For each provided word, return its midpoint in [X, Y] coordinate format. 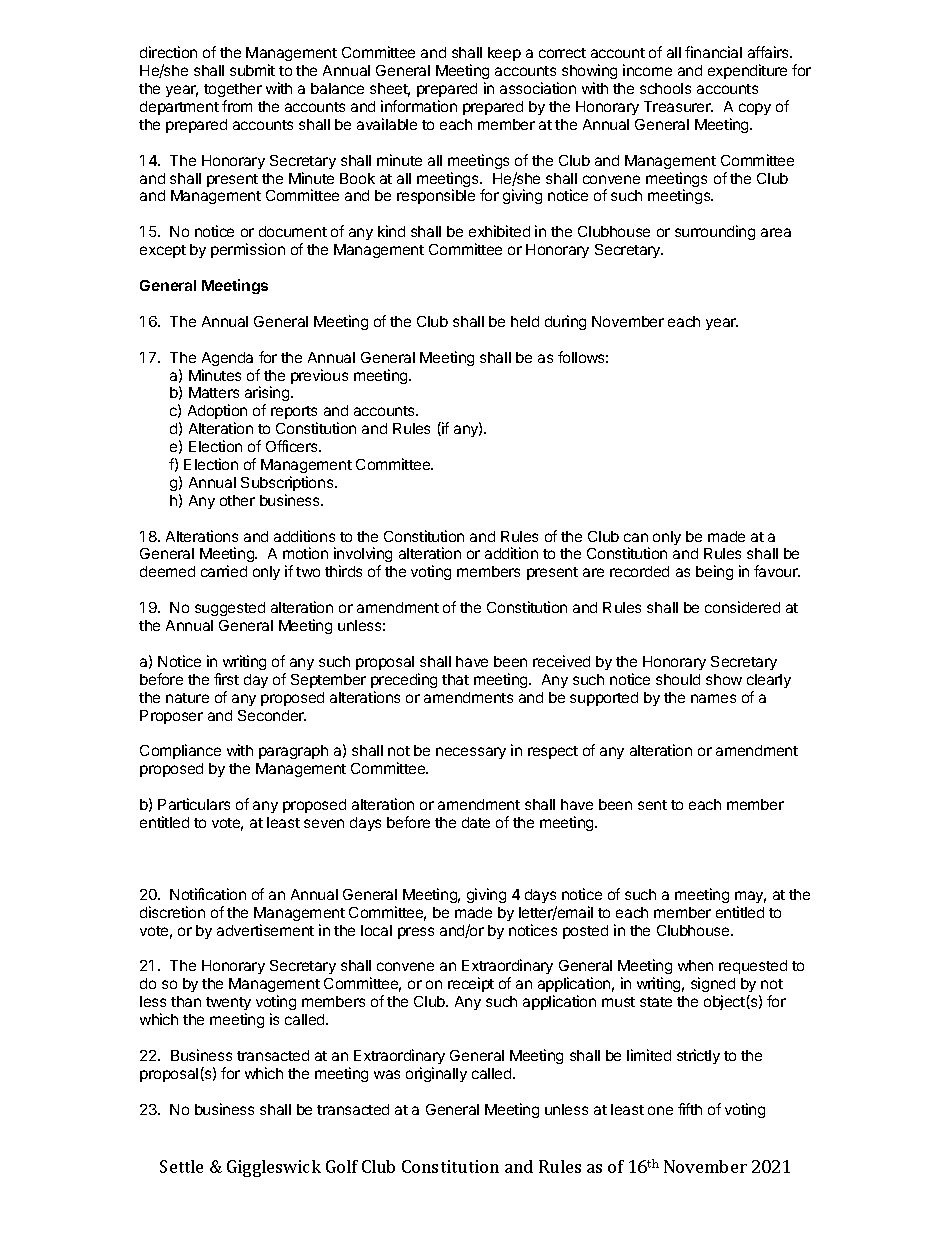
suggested [230, 609]
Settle [181, 1166]
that [455, 679]
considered [742, 607]
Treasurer [678, 106]
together [233, 90]
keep [504, 54]
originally [436, 1074]
